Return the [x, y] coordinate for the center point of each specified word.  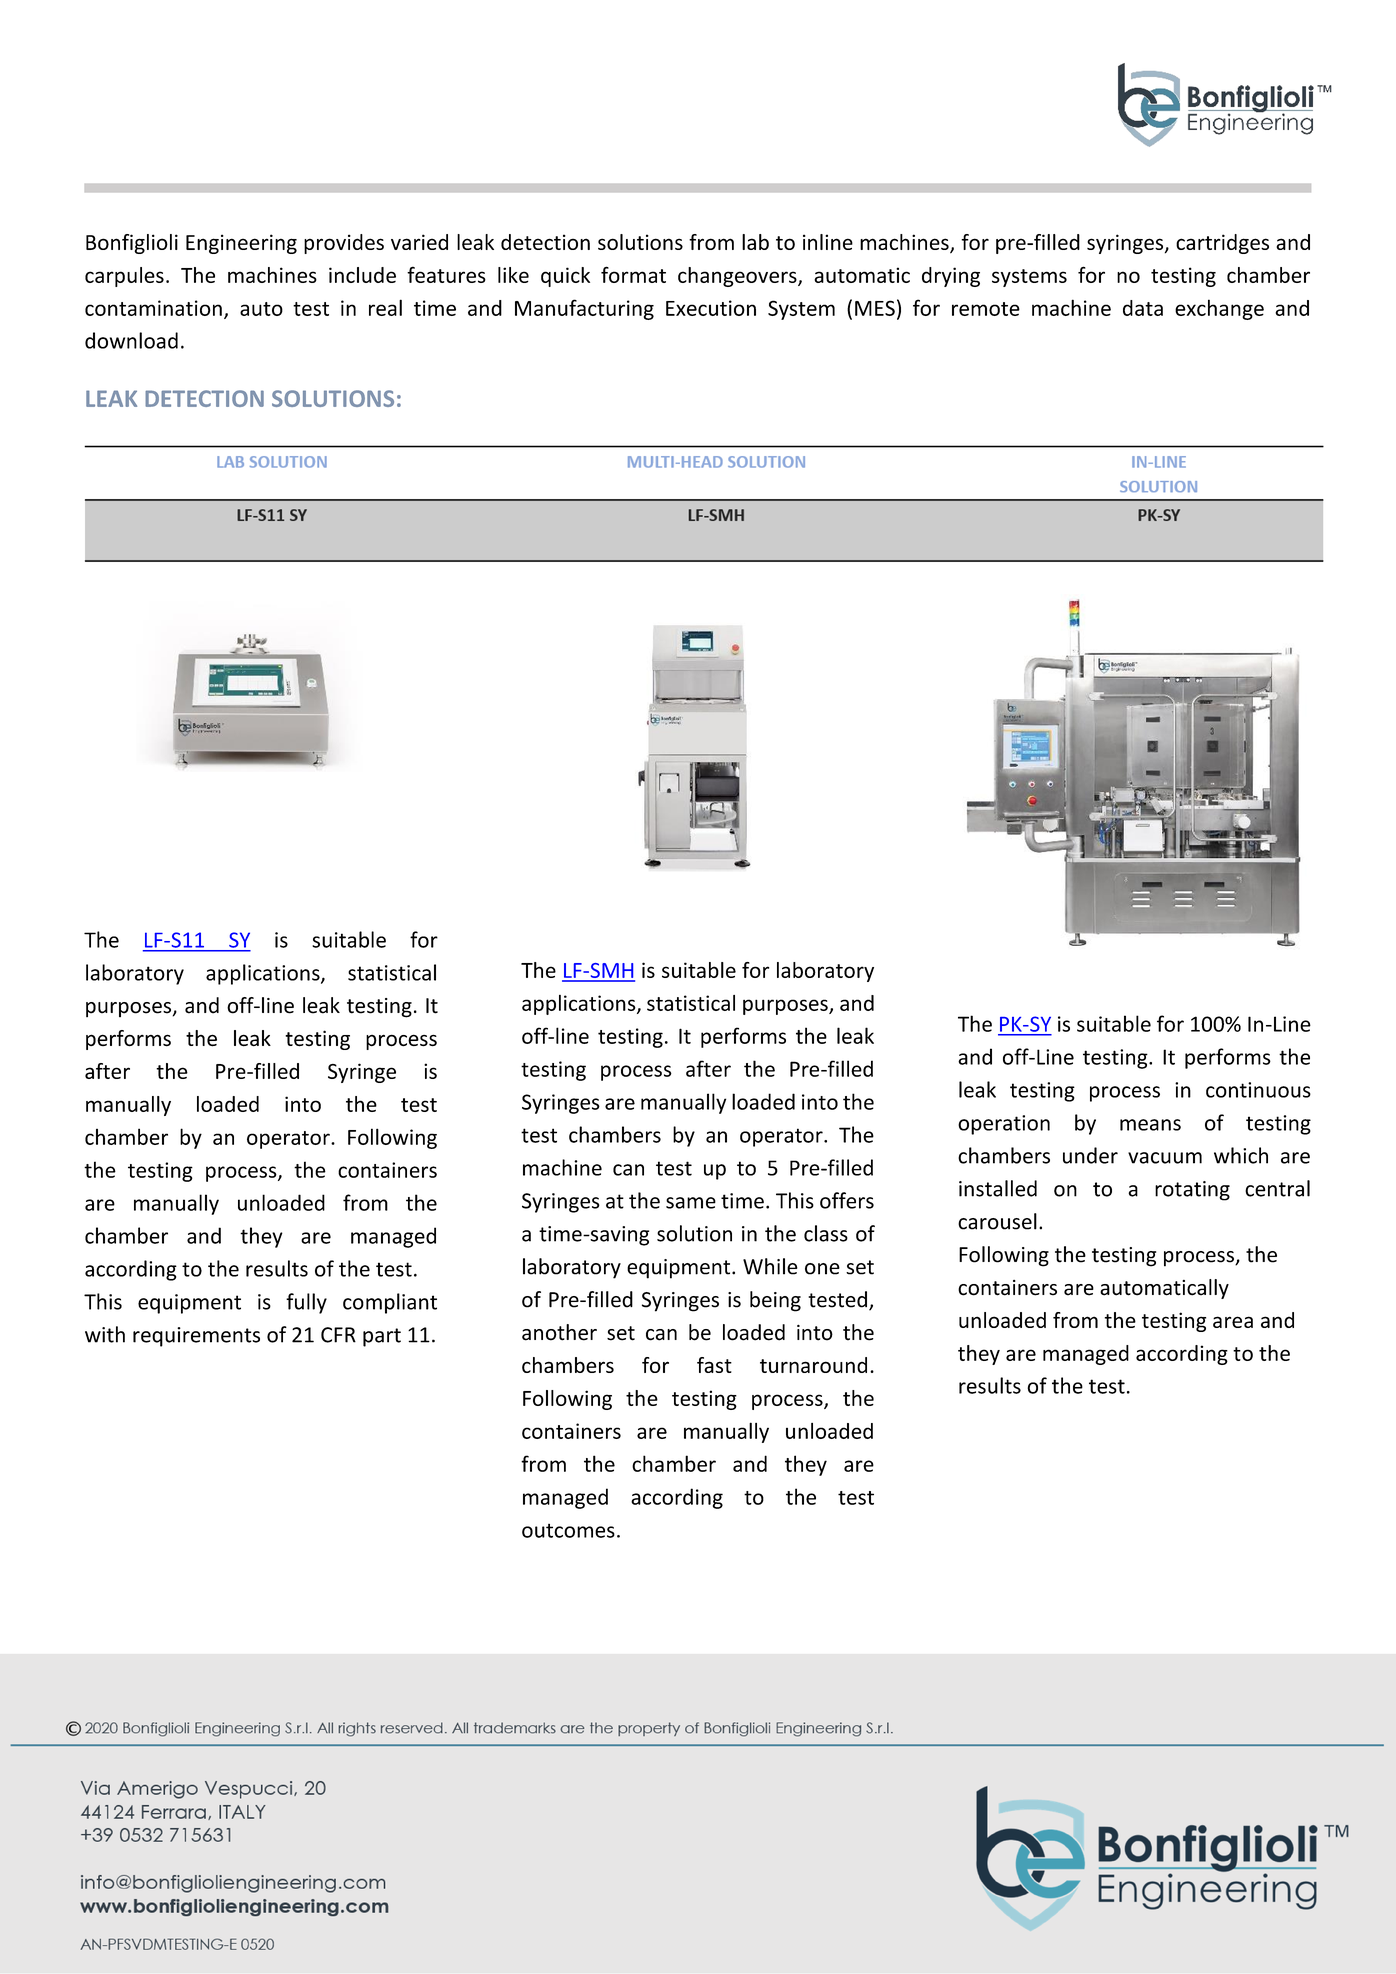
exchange [1219, 309]
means [1150, 1125]
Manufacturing [584, 309]
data [1143, 308]
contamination [153, 308]
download [131, 340]
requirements [196, 1337]
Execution [711, 308]
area [1233, 1322]
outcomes [568, 1531]
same [691, 1203]
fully [306, 1303]
